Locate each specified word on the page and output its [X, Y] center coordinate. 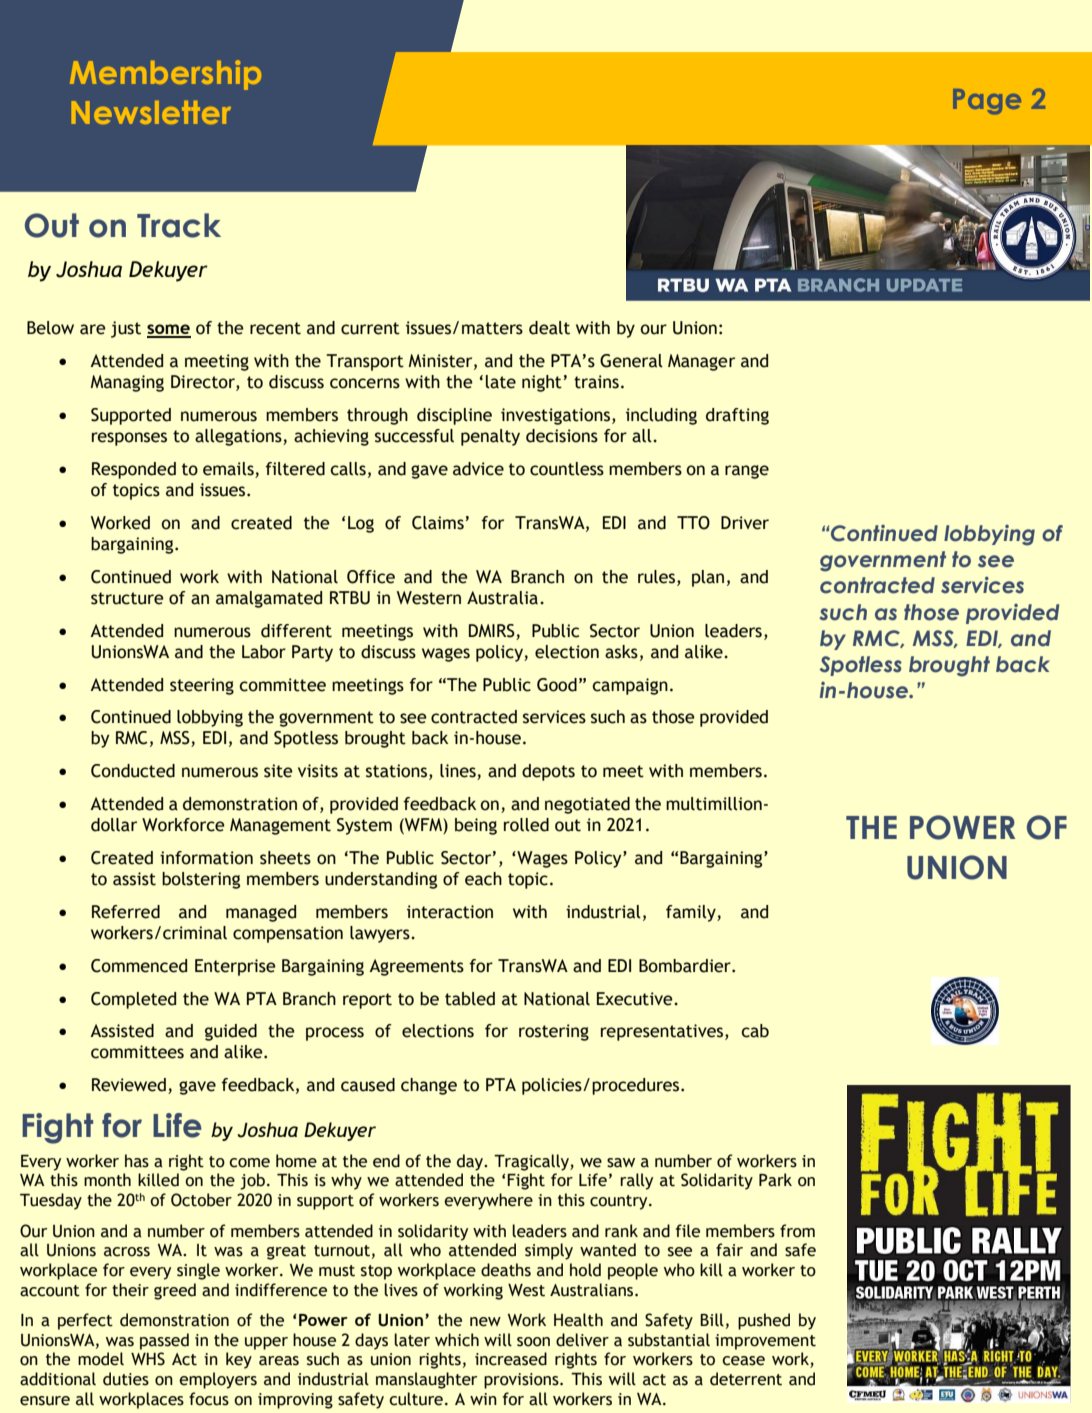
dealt [549, 328]
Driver [745, 523]
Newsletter [151, 112]
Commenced [139, 966]
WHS [148, 1359]
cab [755, 1031]
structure [127, 598]
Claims [438, 523]
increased [511, 1359]
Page [987, 102]
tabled [470, 999]
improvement [765, 1342]
